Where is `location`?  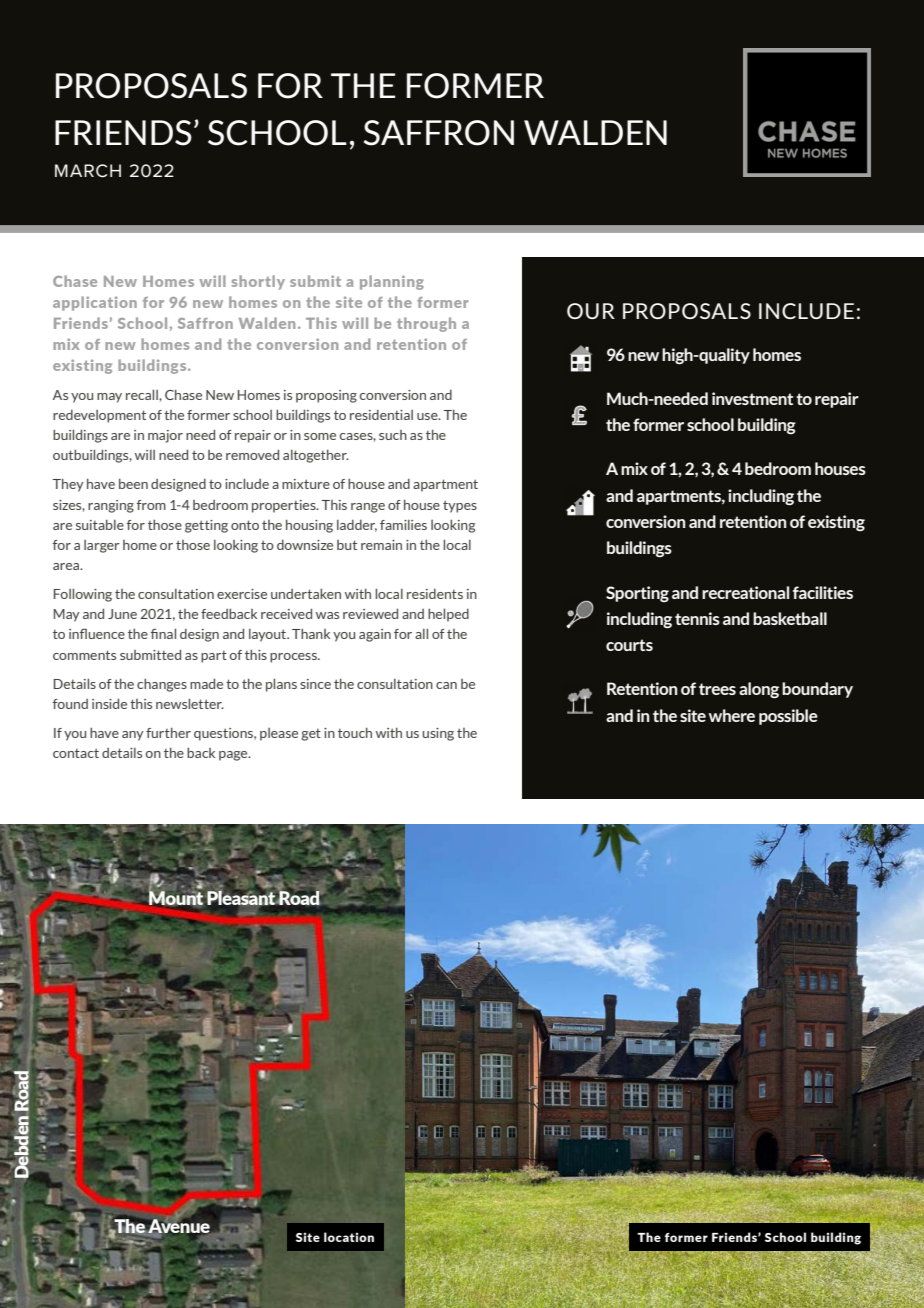
location is located at coordinates (349, 1237).
